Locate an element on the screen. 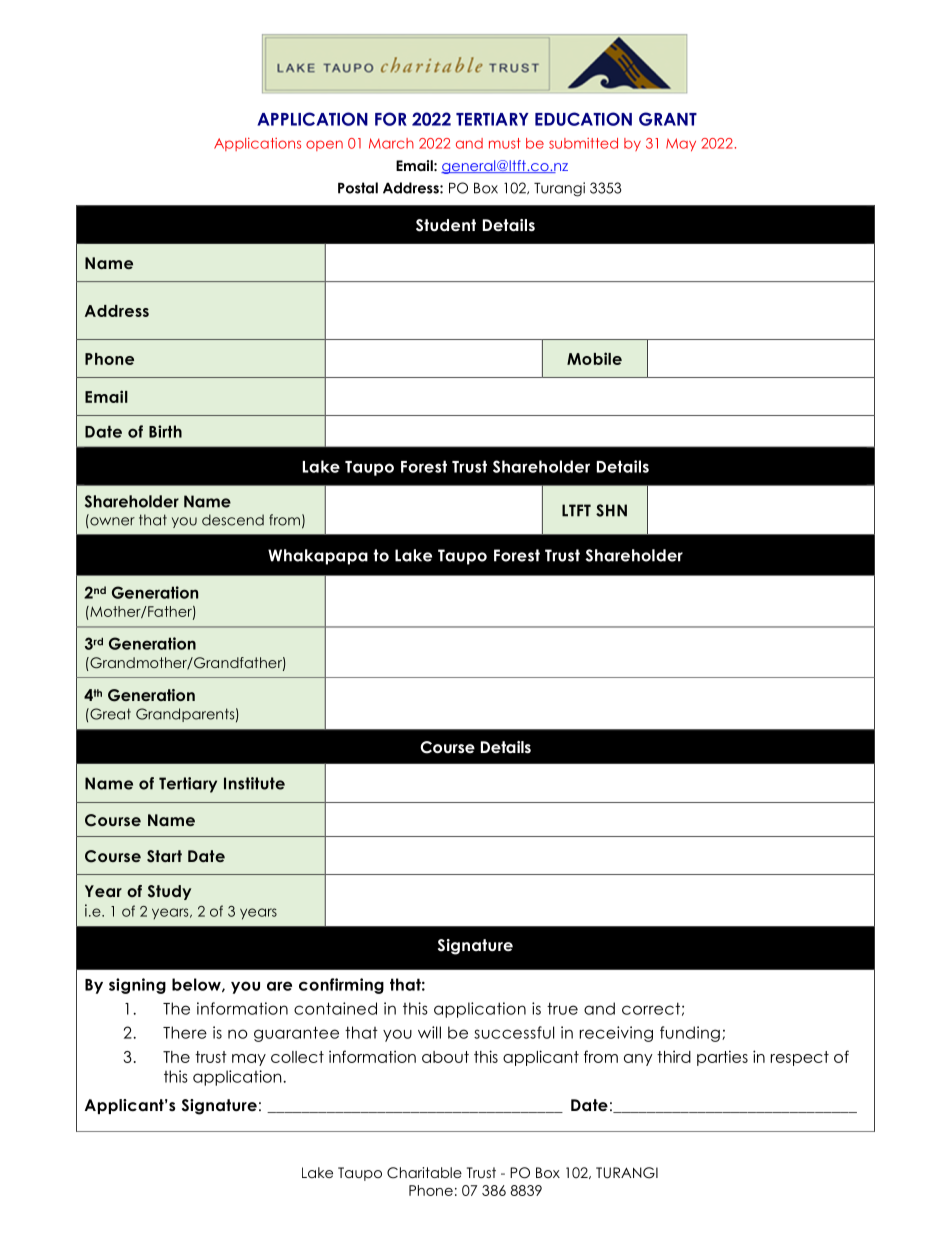 This screenshot has height=1233, width=952. parties is located at coordinates (722, 1058).
